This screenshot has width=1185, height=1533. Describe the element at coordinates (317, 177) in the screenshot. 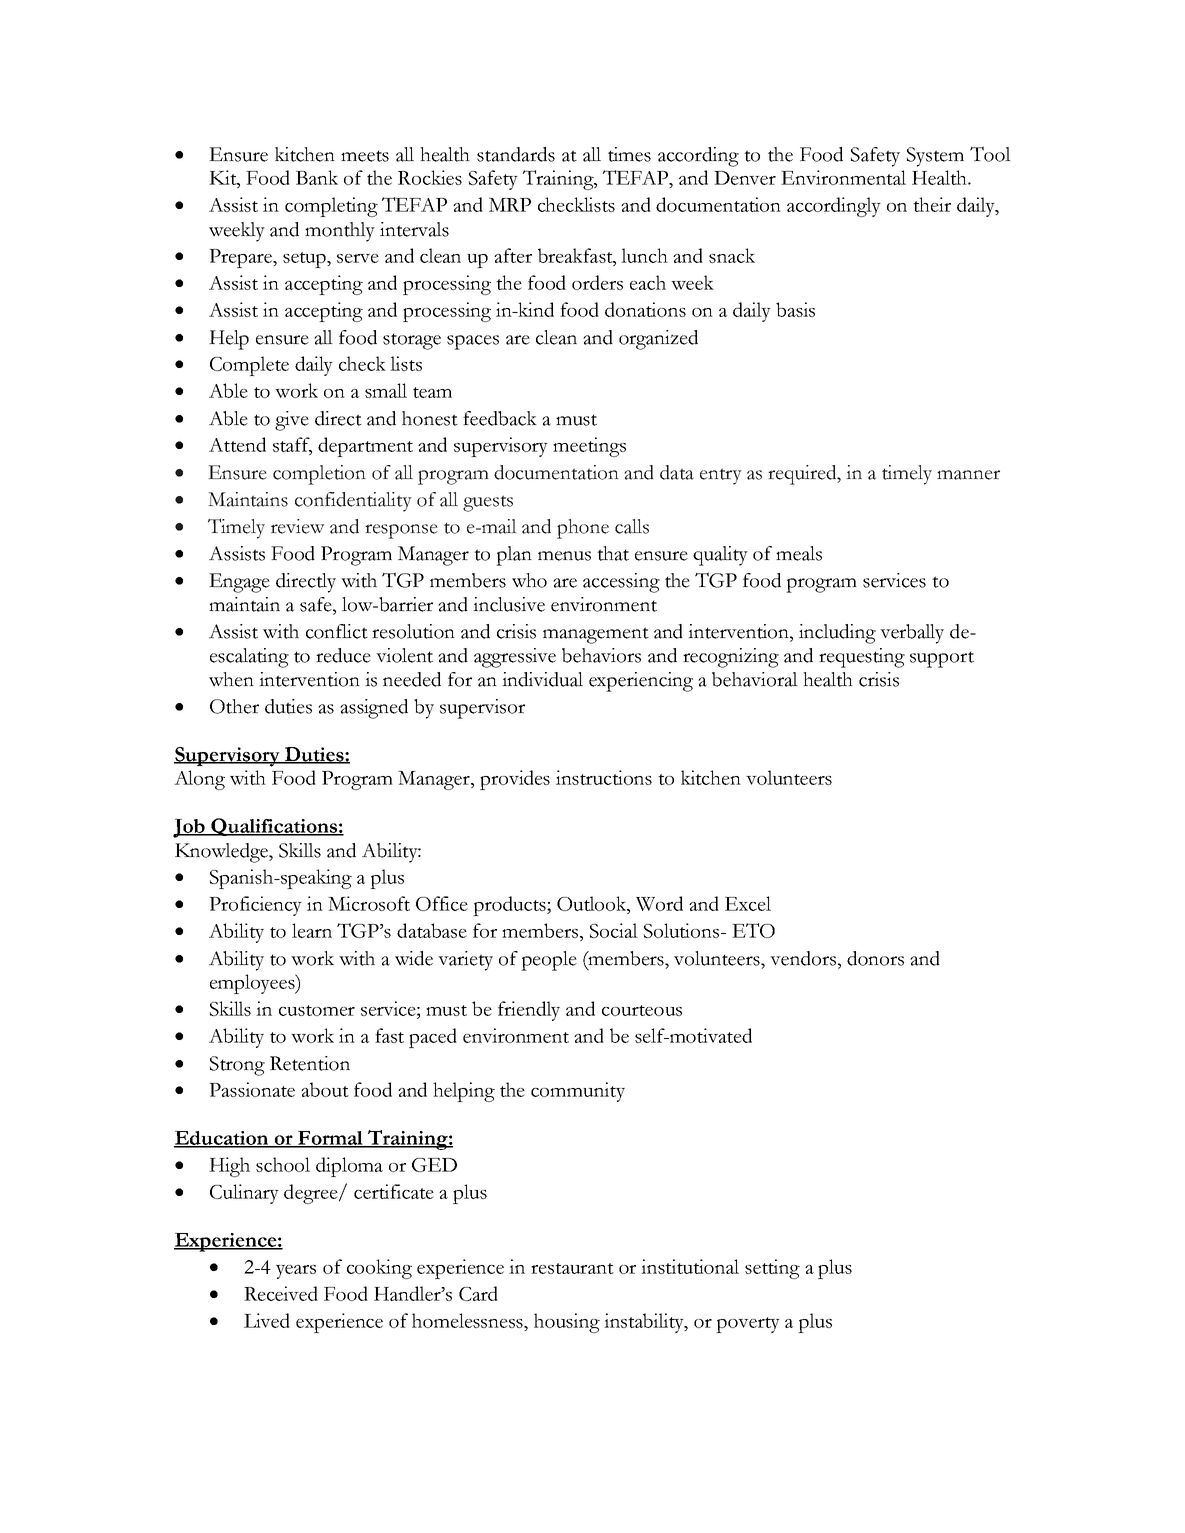

I see `Bank` at that location.
